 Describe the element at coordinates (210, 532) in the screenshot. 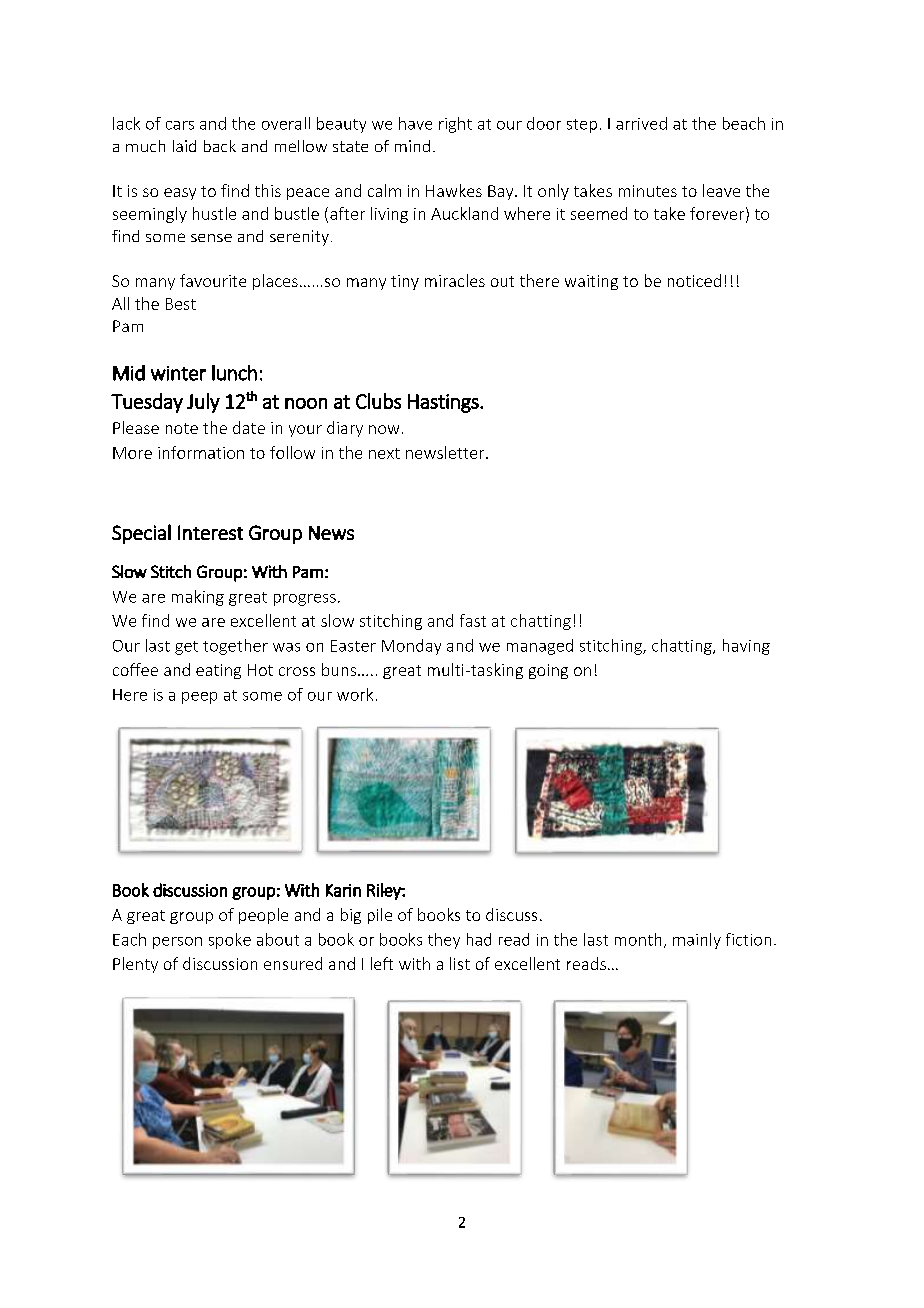

I see `Interest` at that location.
